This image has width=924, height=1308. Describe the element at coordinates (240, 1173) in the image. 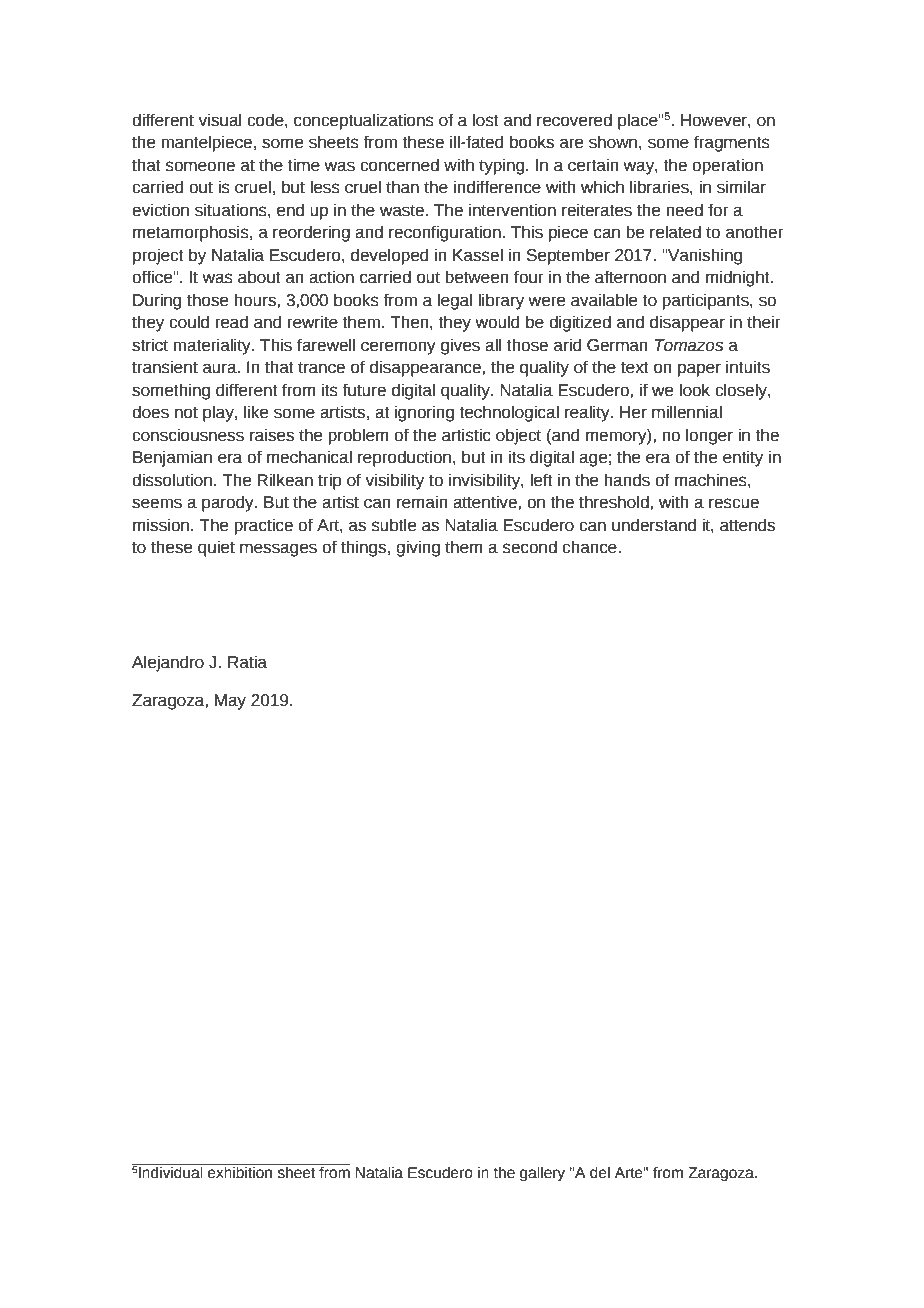

I see `exhibition` at that location.
